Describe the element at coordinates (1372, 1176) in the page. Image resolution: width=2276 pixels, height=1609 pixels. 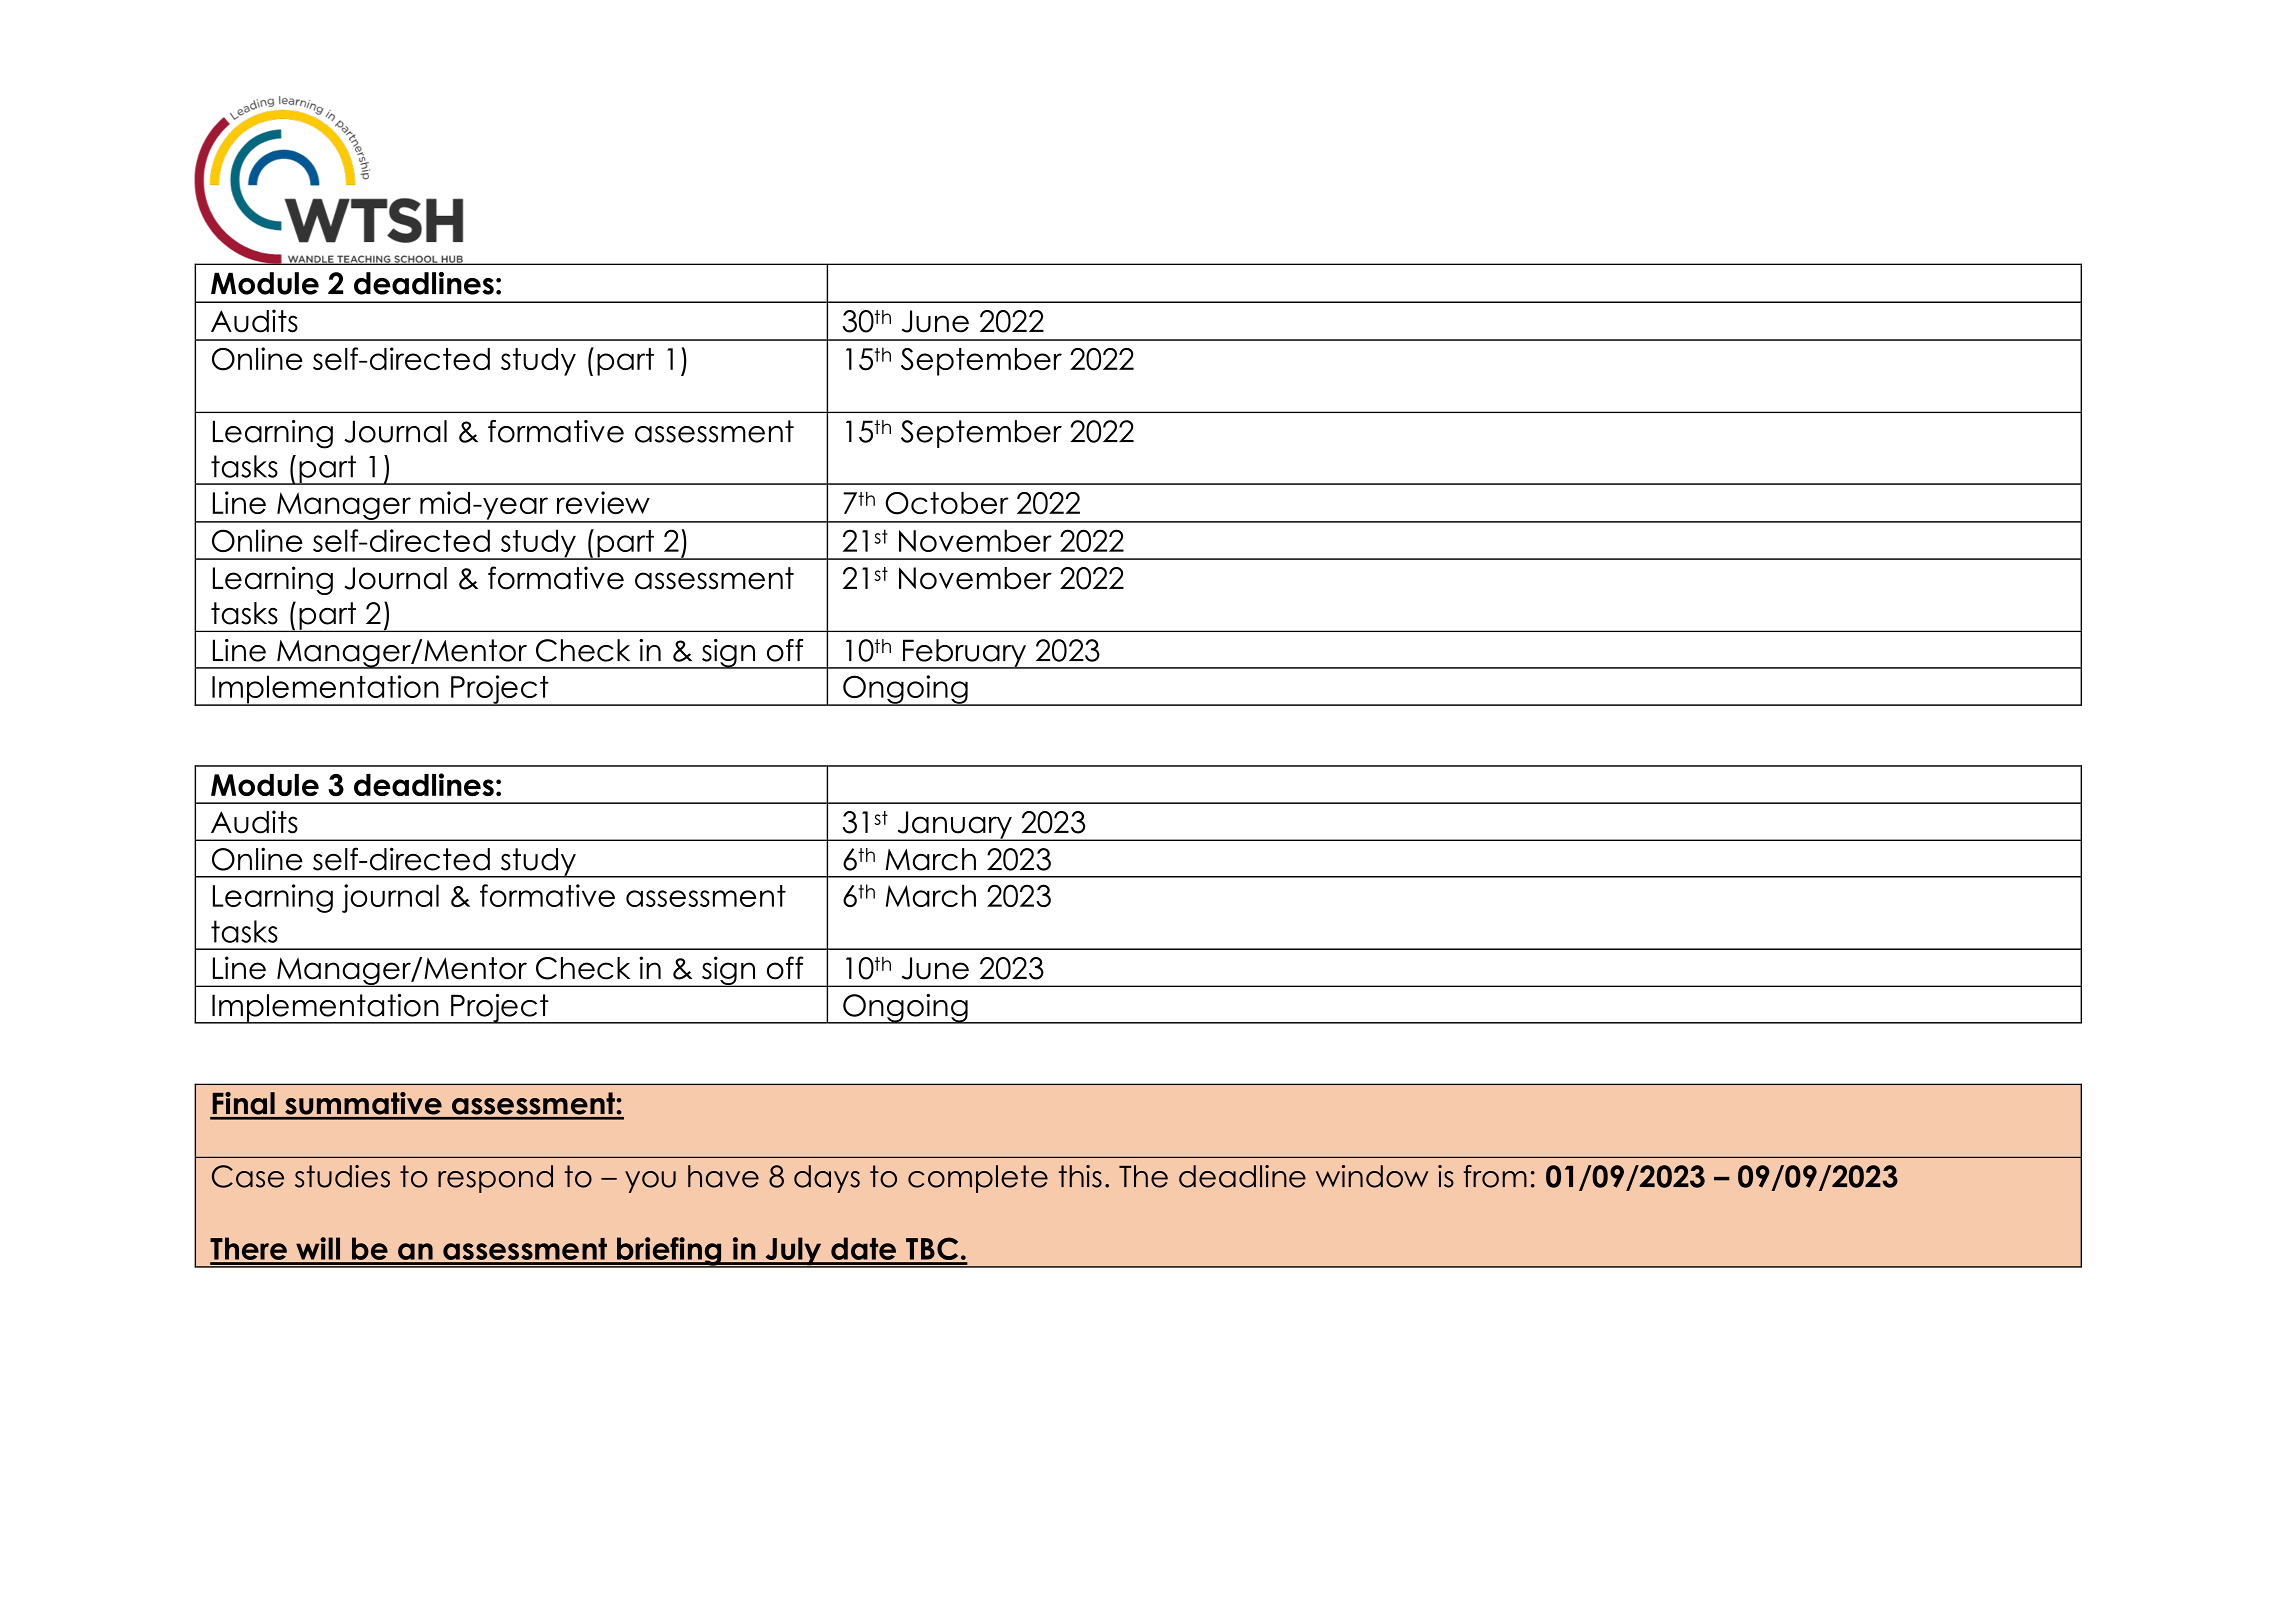
I see `window` at that location.
